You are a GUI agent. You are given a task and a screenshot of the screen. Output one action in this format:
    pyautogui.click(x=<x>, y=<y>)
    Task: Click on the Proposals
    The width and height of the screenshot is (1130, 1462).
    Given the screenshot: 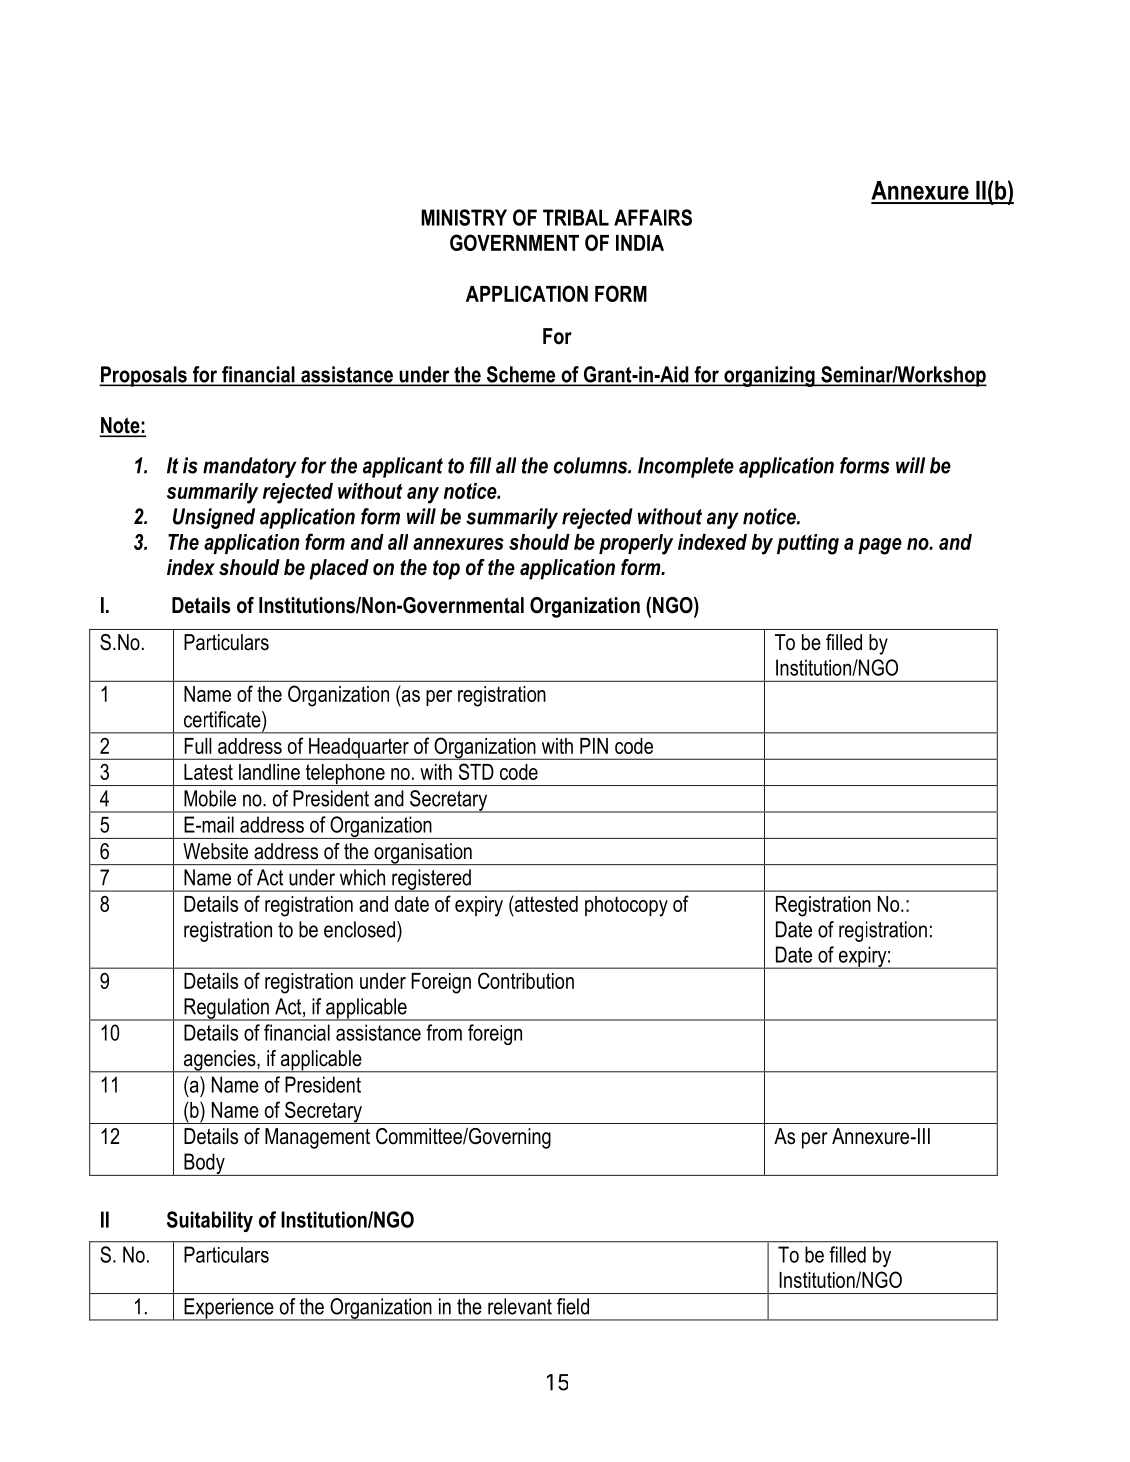 What is the action you would take?
    pyautogui.click(x=144, y=376)
